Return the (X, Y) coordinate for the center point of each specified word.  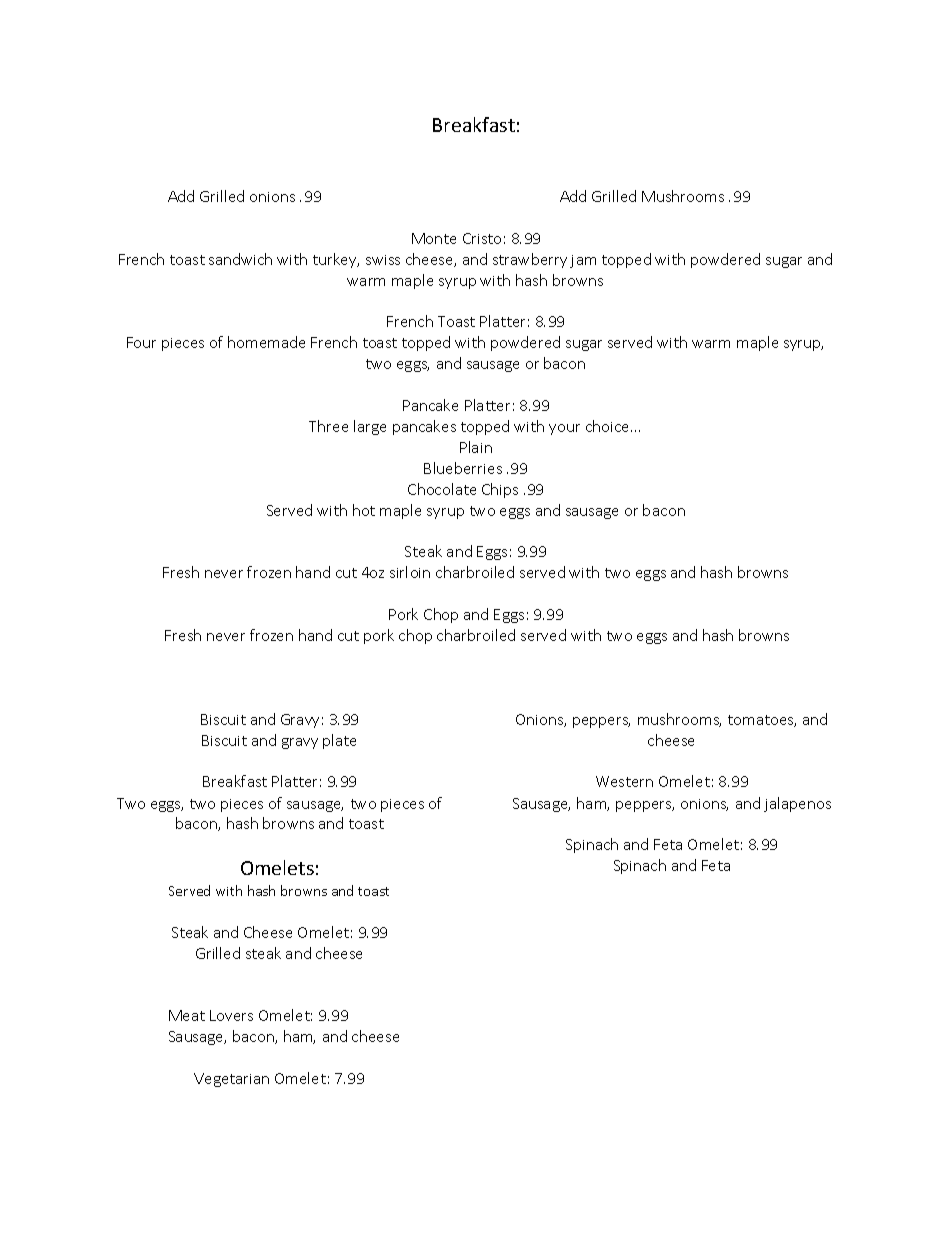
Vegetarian (231, 1080)
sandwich (240, 259)
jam (583, 261)
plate (339, 741)
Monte (434, 238)
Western (624, 781)
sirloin (410, 572)
